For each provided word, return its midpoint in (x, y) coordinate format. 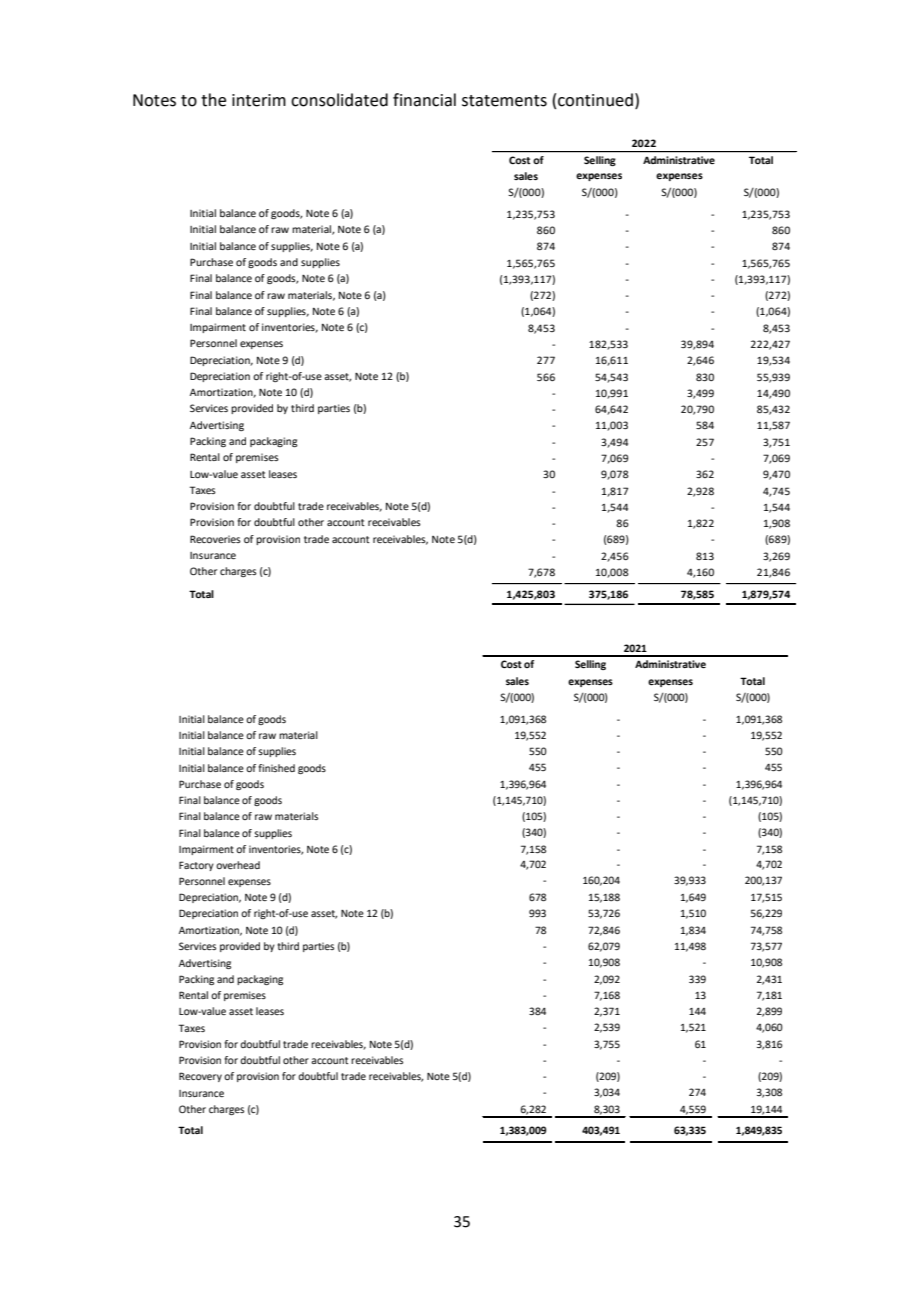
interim (259, 100)
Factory (196, 866)
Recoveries (215, 539)
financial (424, 100)
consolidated (339, 100)
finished (276, 768)
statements (504, 101)
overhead (238, 865)
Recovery (200, 1077)
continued (595, 100)
